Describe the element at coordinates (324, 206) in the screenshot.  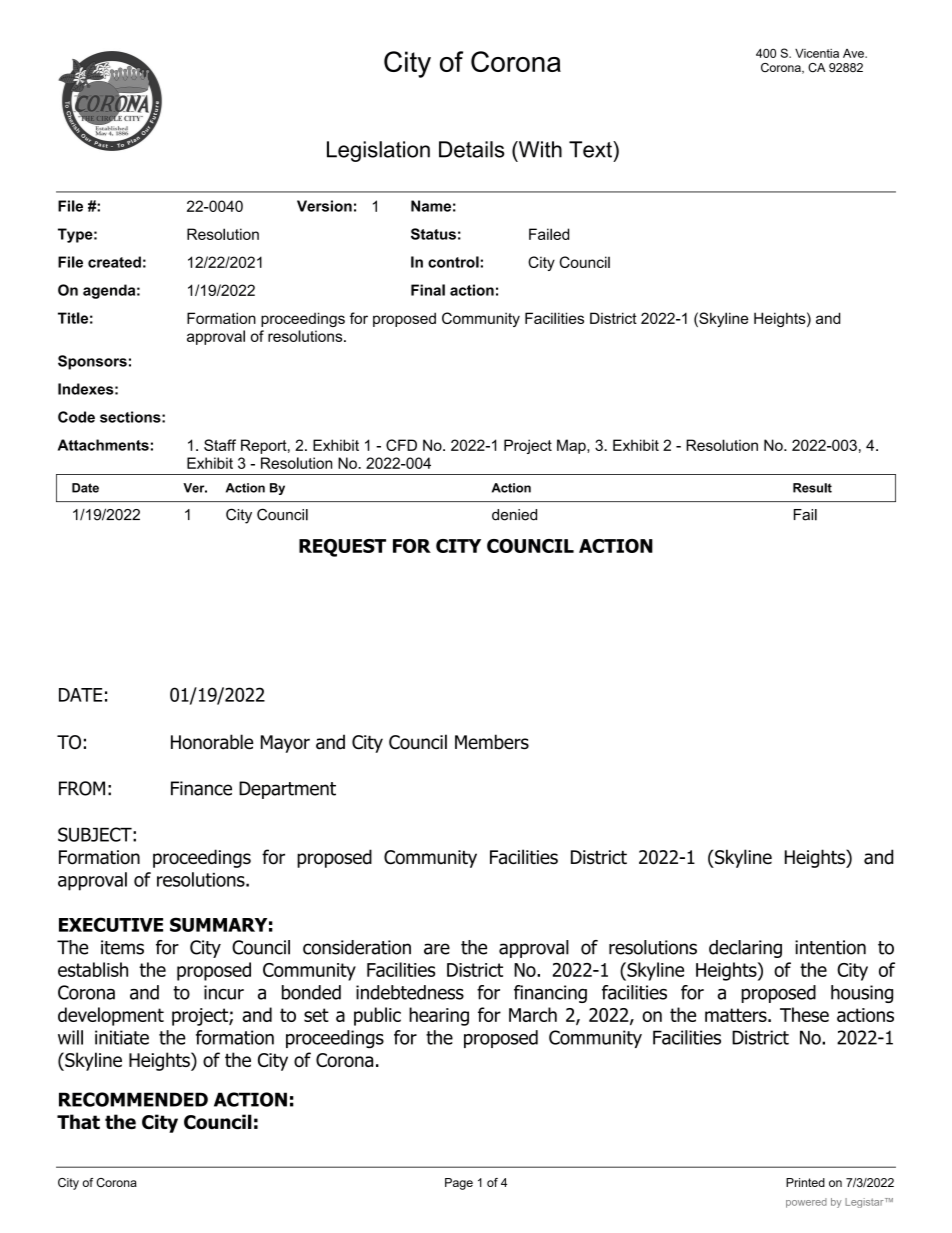
I see `Version` at that location.
